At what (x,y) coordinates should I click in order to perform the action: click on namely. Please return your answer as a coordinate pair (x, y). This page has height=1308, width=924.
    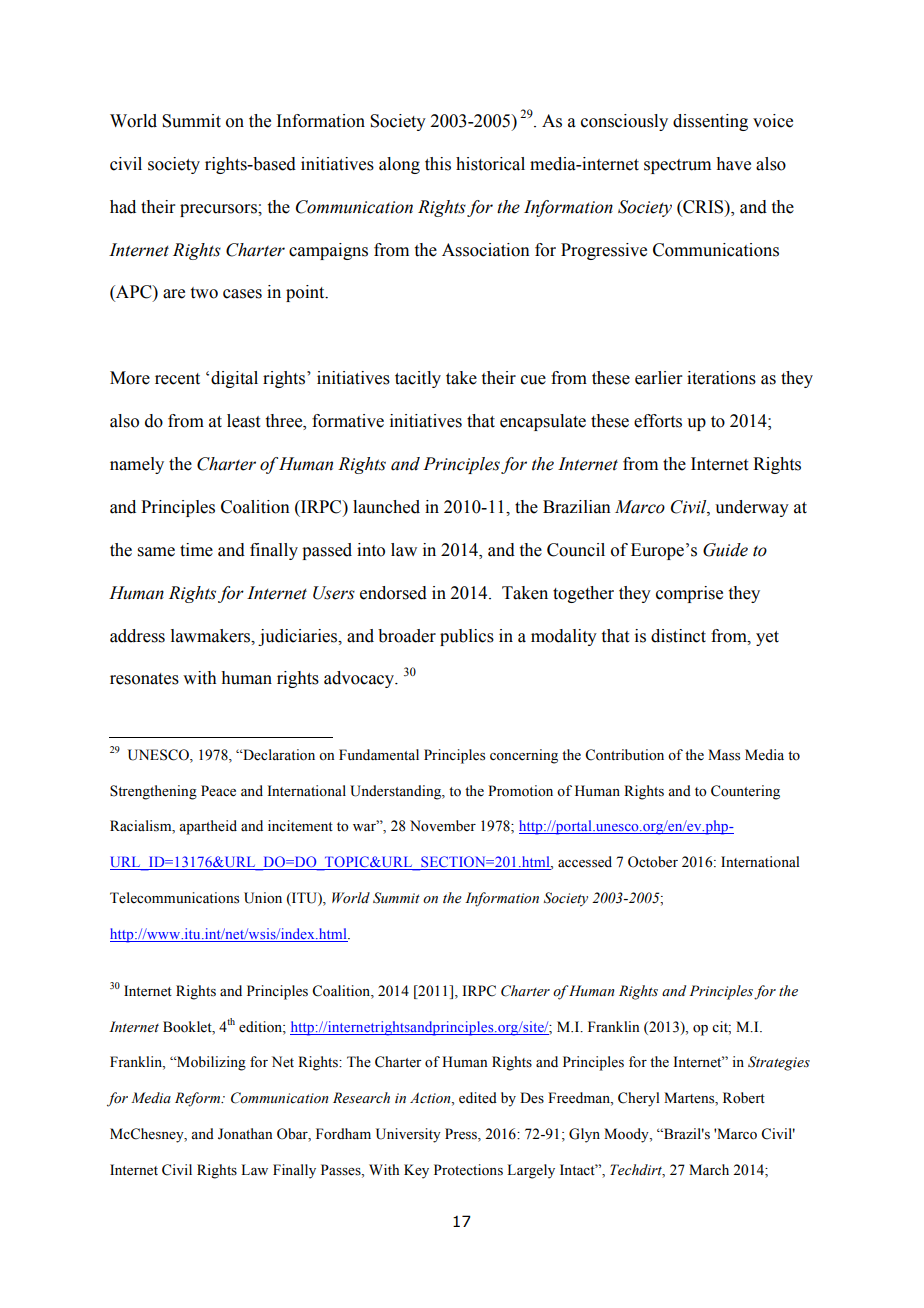
    Looking at the image, I should click on (137, 465).
